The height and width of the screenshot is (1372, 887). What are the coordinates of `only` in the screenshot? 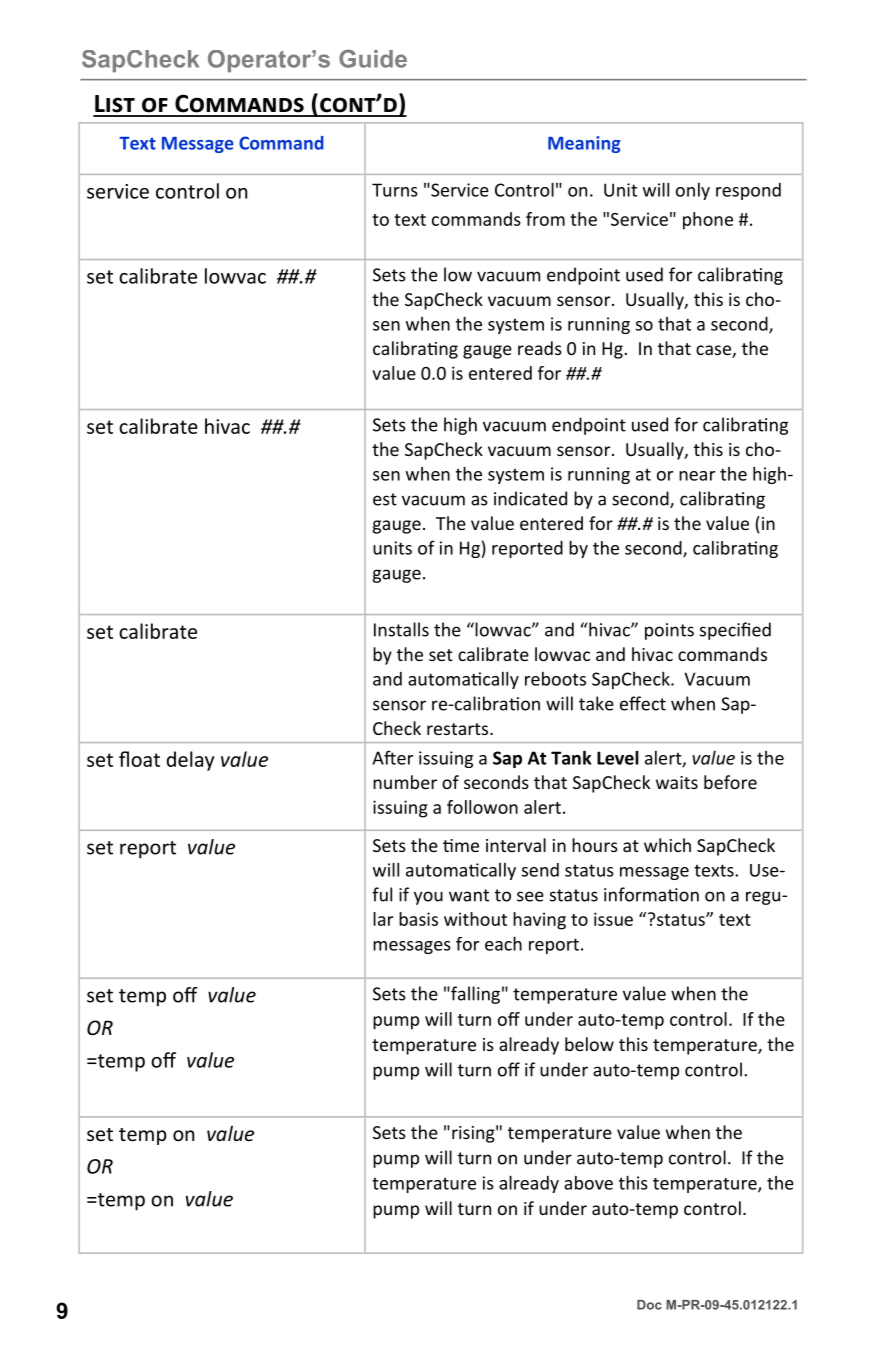 It's located at (693, 191).
